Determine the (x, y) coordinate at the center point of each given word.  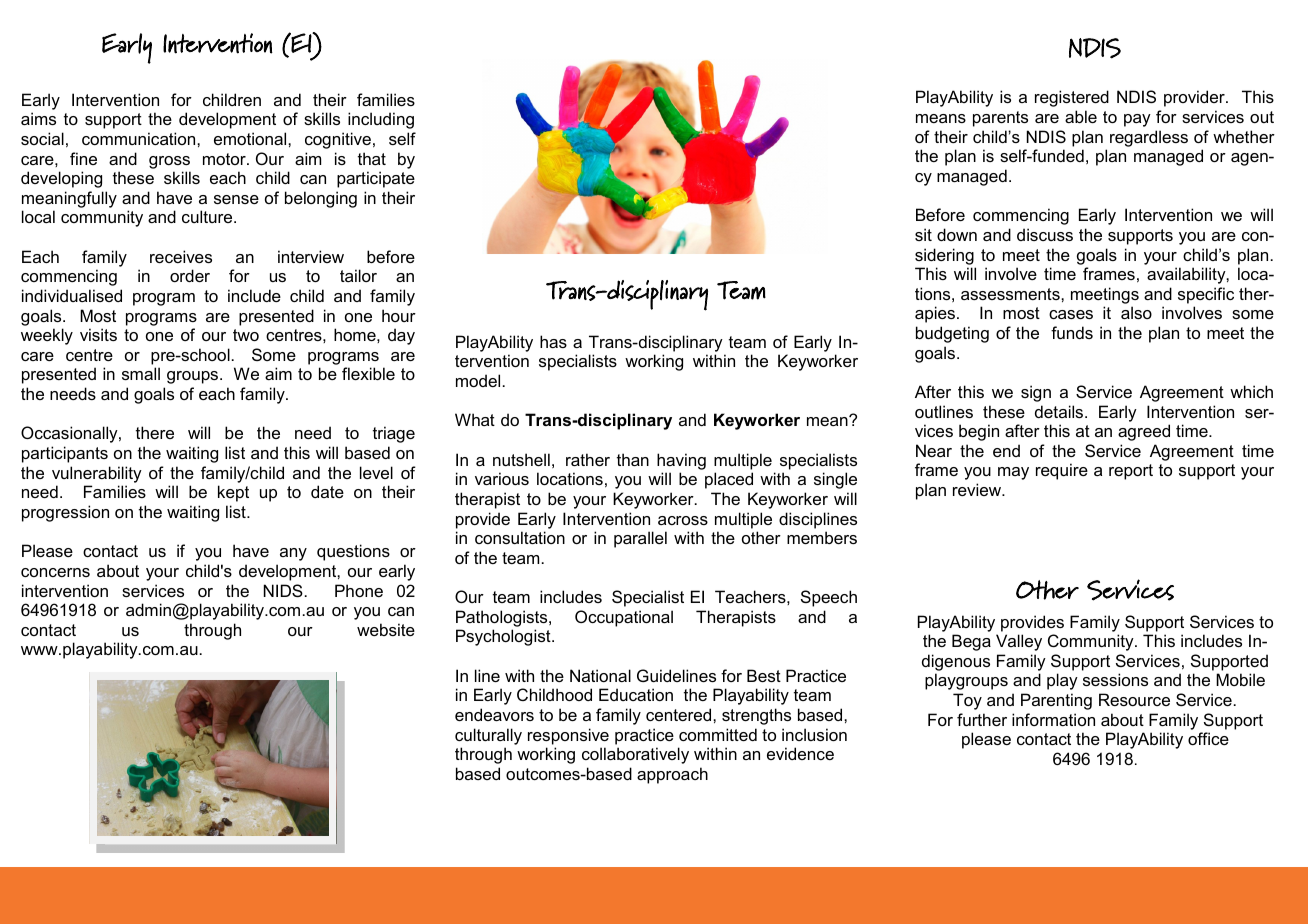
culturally (488, 736)
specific (1206, 295)
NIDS (283, 590)
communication (140, 138)
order (190, 275)
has (553, 341)
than (633, 459)
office (1208, 738)
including (381, 120)
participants (65, 454)
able (1081, 116)
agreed (1144, 432)
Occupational (624, 618)
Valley (1019, 642)
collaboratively (635, 755)
